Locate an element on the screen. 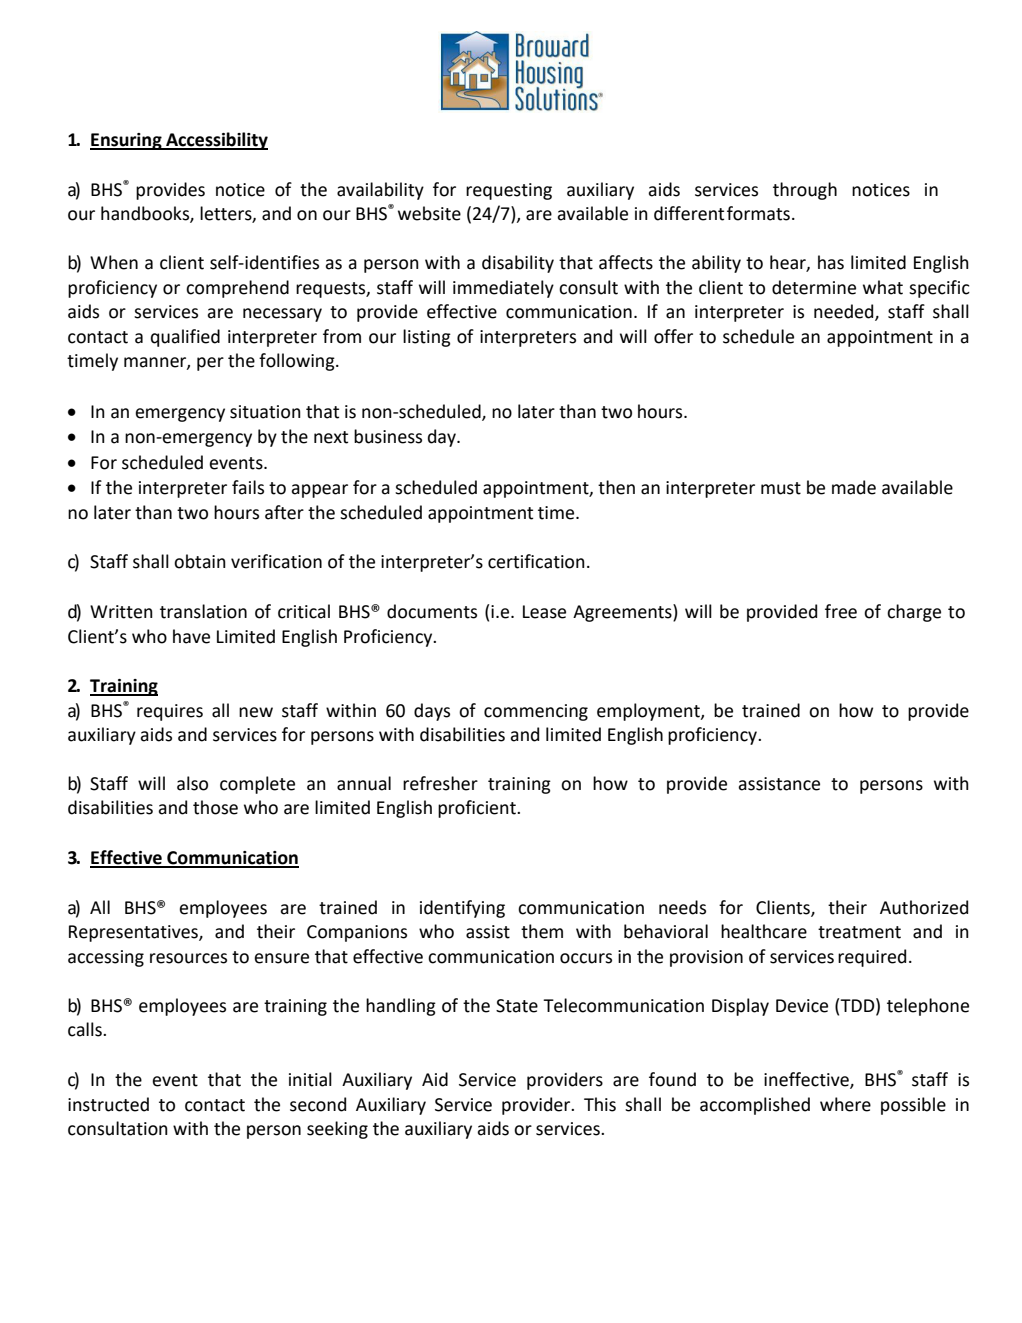  commencing is located at coordinates (536, 712).
